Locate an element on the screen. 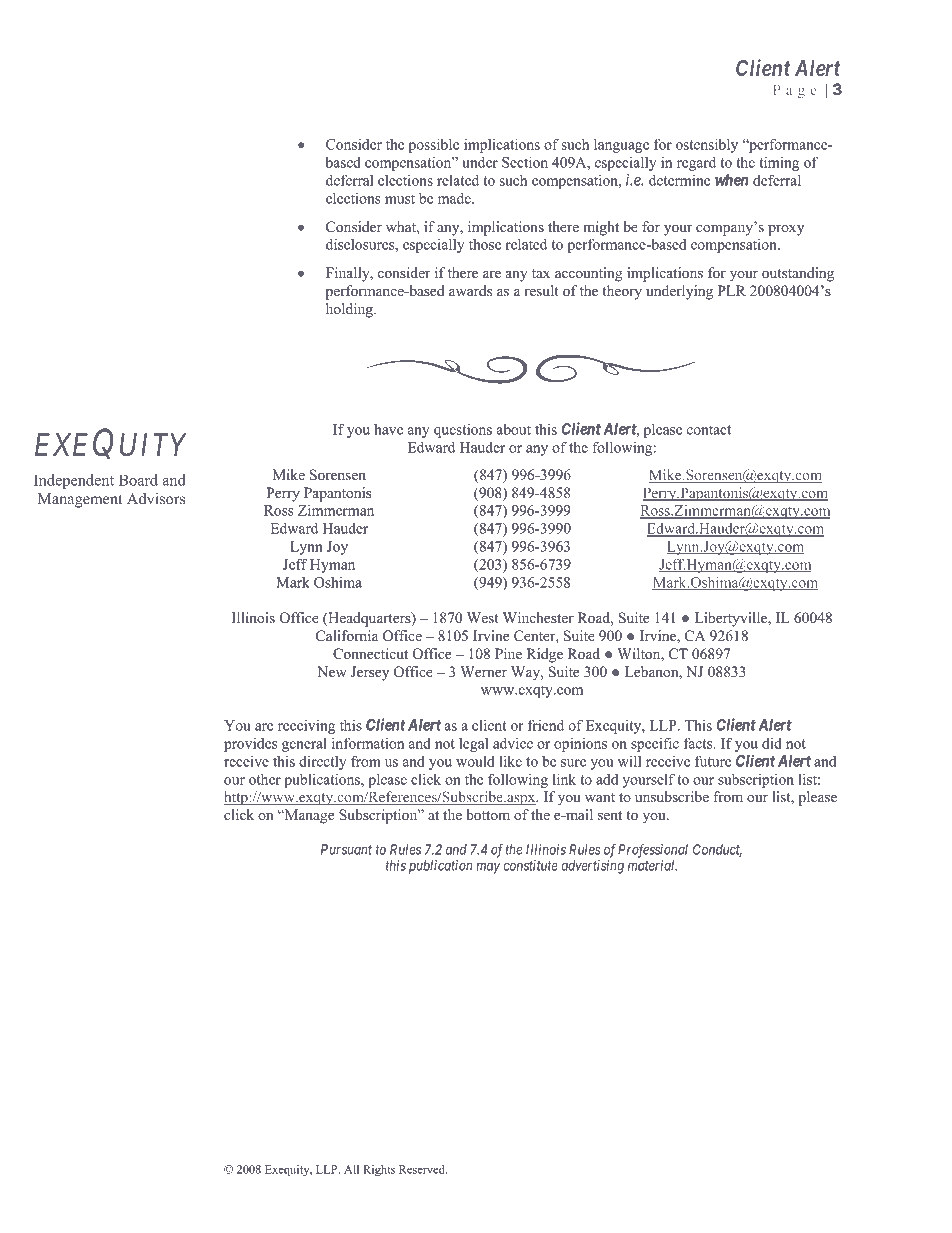 This screenshot has height=1233, width=952. bottom is located at coordinates (488, 814).
